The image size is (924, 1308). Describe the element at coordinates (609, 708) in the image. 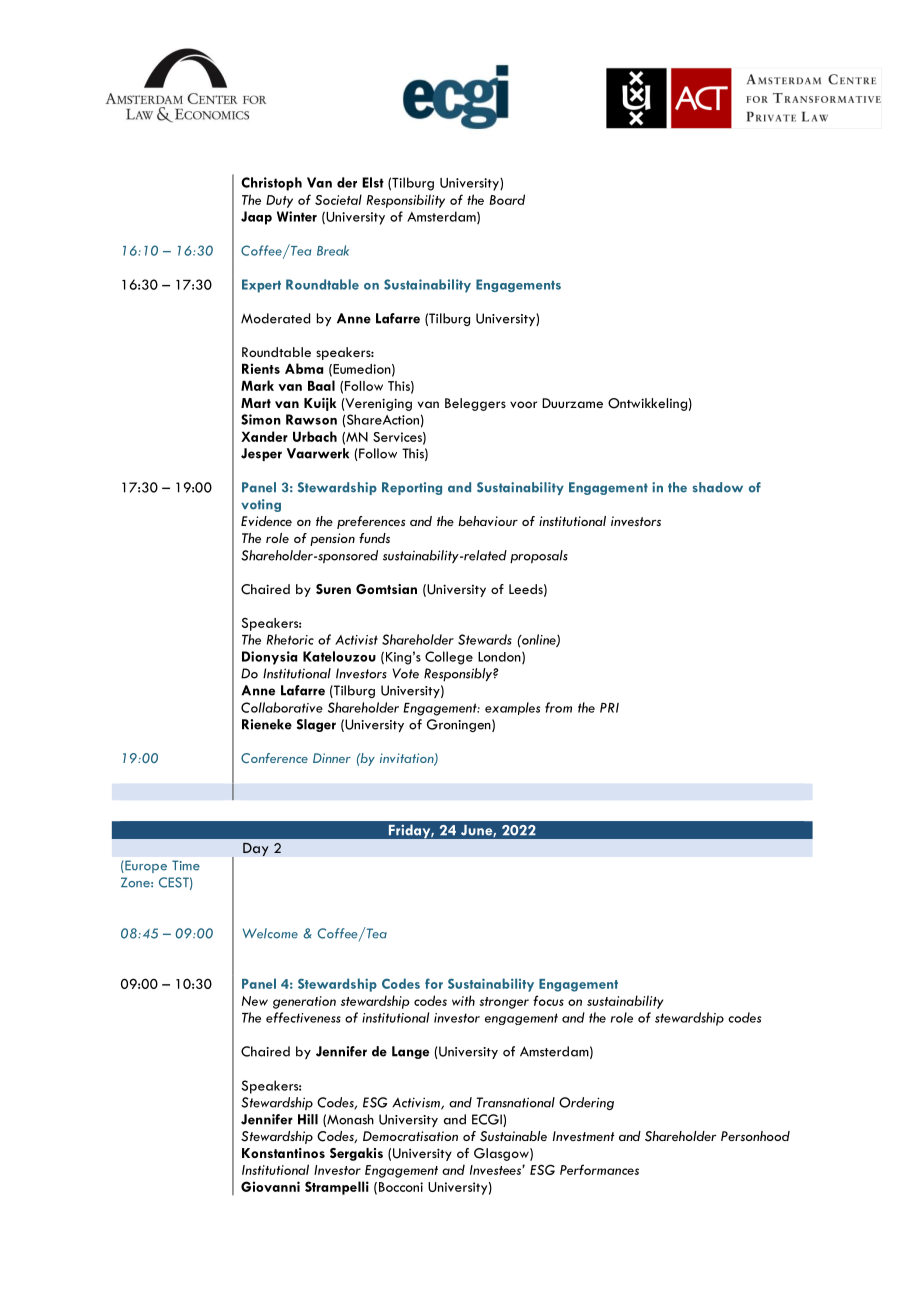

I see `PRI` at that location.
